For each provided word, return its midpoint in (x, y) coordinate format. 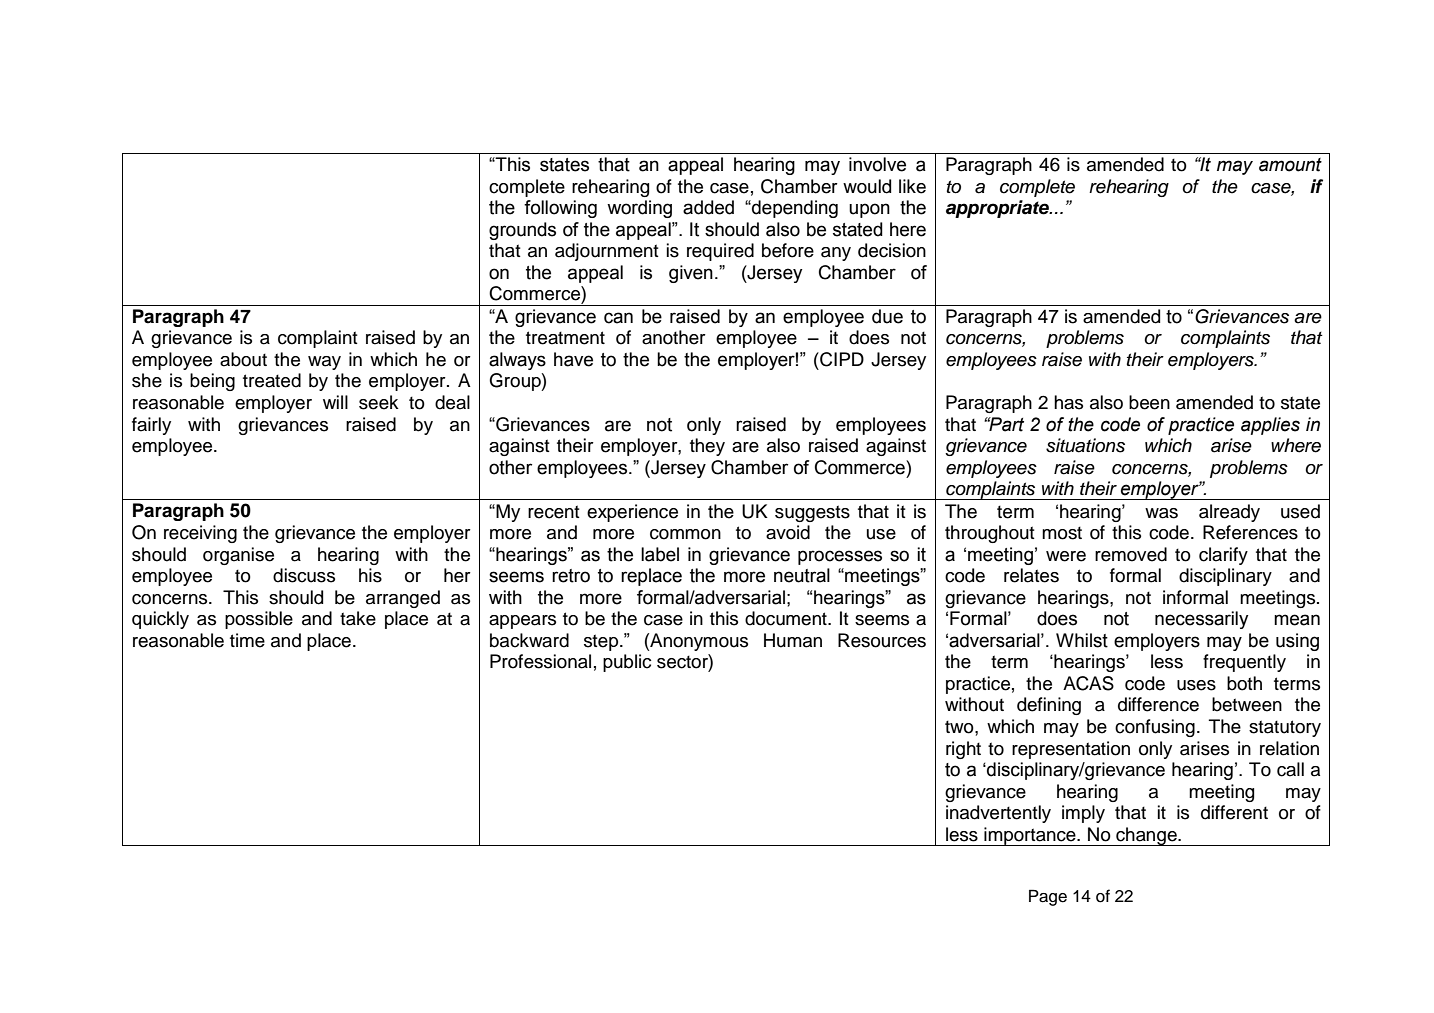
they (707, 447)
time (247, 640)
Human (793, 640)
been (1149, 402)
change (1146, 836)
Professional (540, 661)
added (708, 207)
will (335, 402)
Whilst (1082, 640)
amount (1290, 165)
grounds (522, 231)
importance (1030, 836)
